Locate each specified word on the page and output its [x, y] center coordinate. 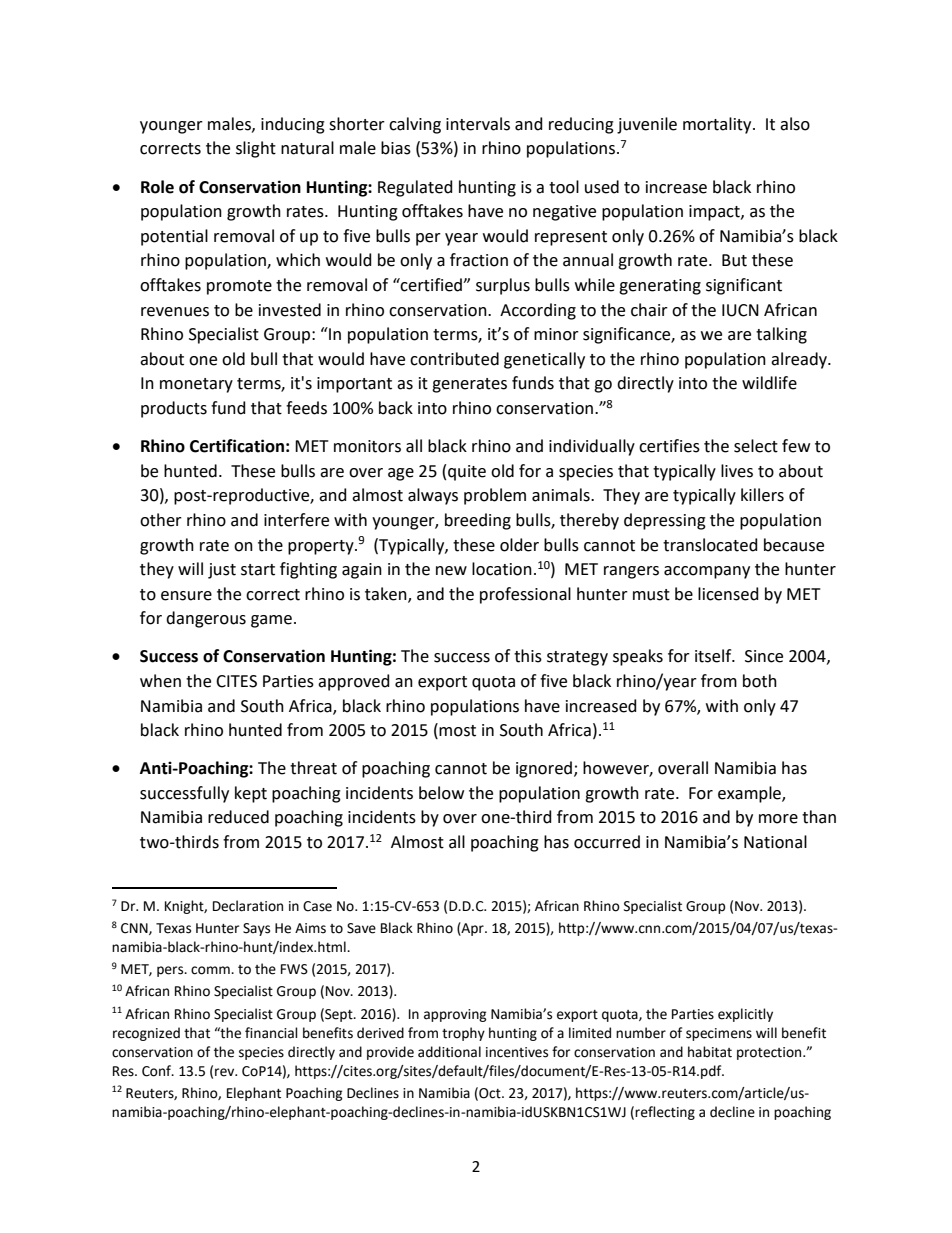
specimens [719, 1034]
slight [256, 149]
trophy [463, 1034]
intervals [478, 124]
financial [271, 1033]
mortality [718, 125]
